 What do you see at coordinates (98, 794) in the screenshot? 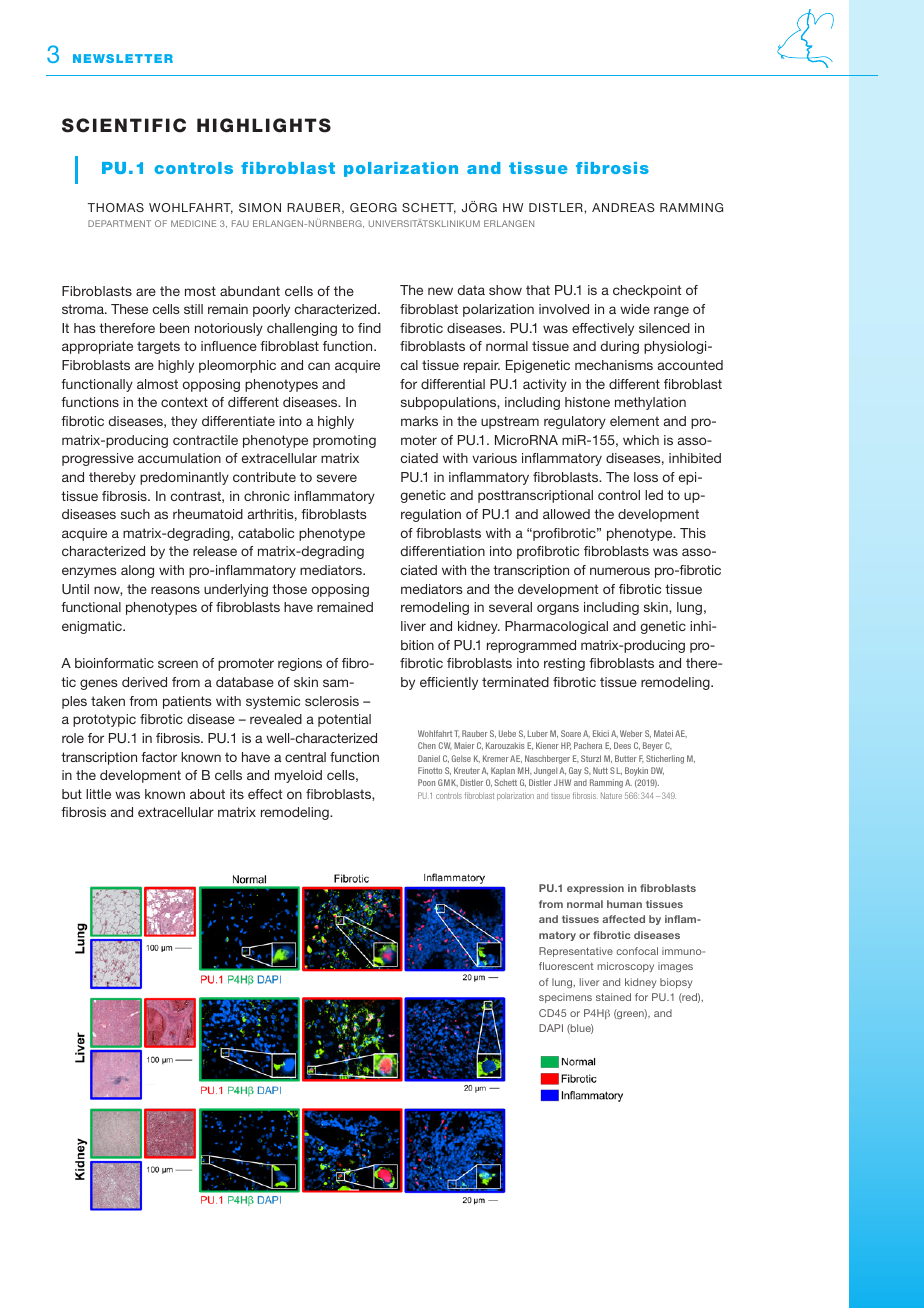
I see `little` at bounding box center [98, 794].
